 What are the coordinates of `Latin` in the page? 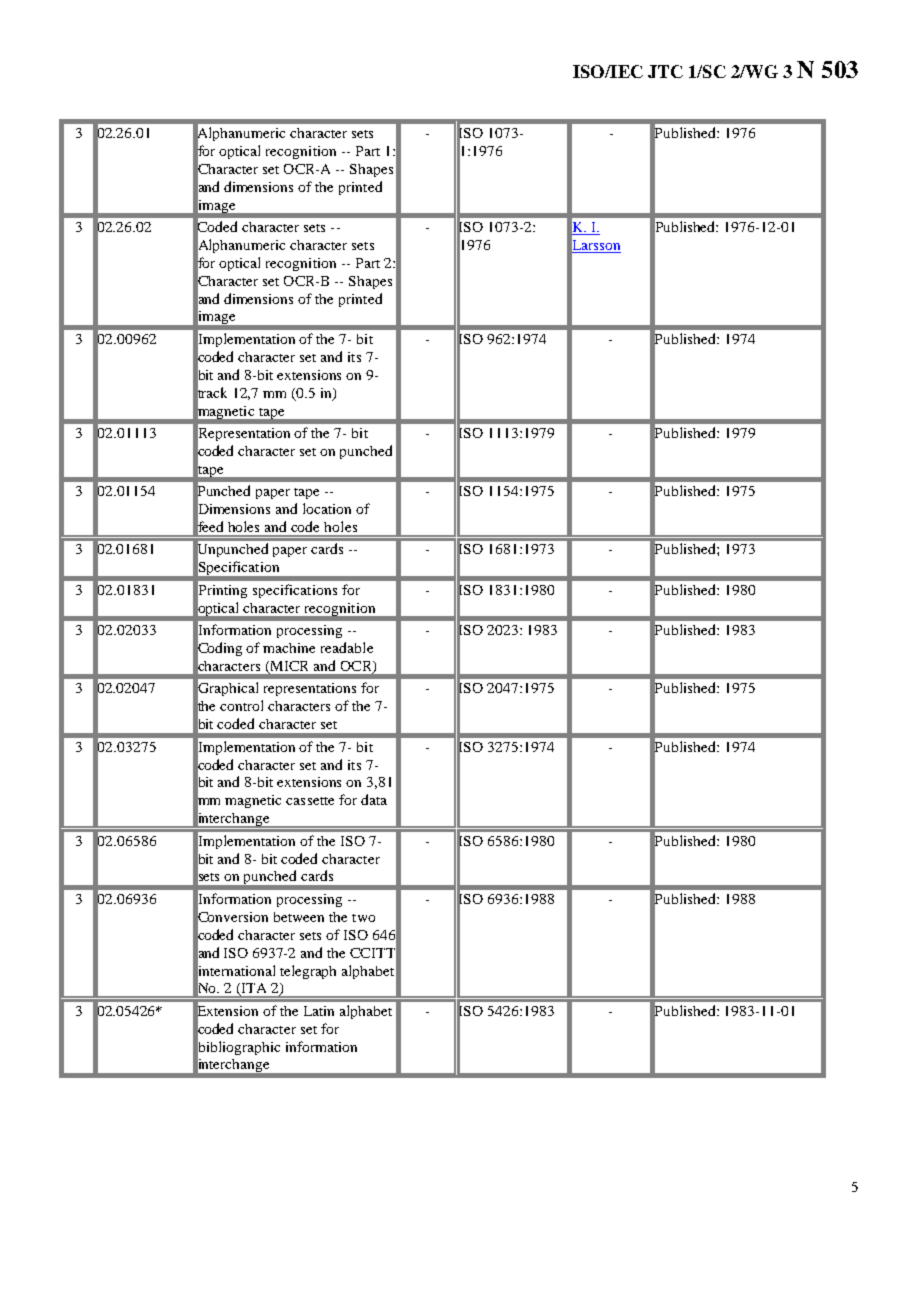 It's located at (319, 1011).
